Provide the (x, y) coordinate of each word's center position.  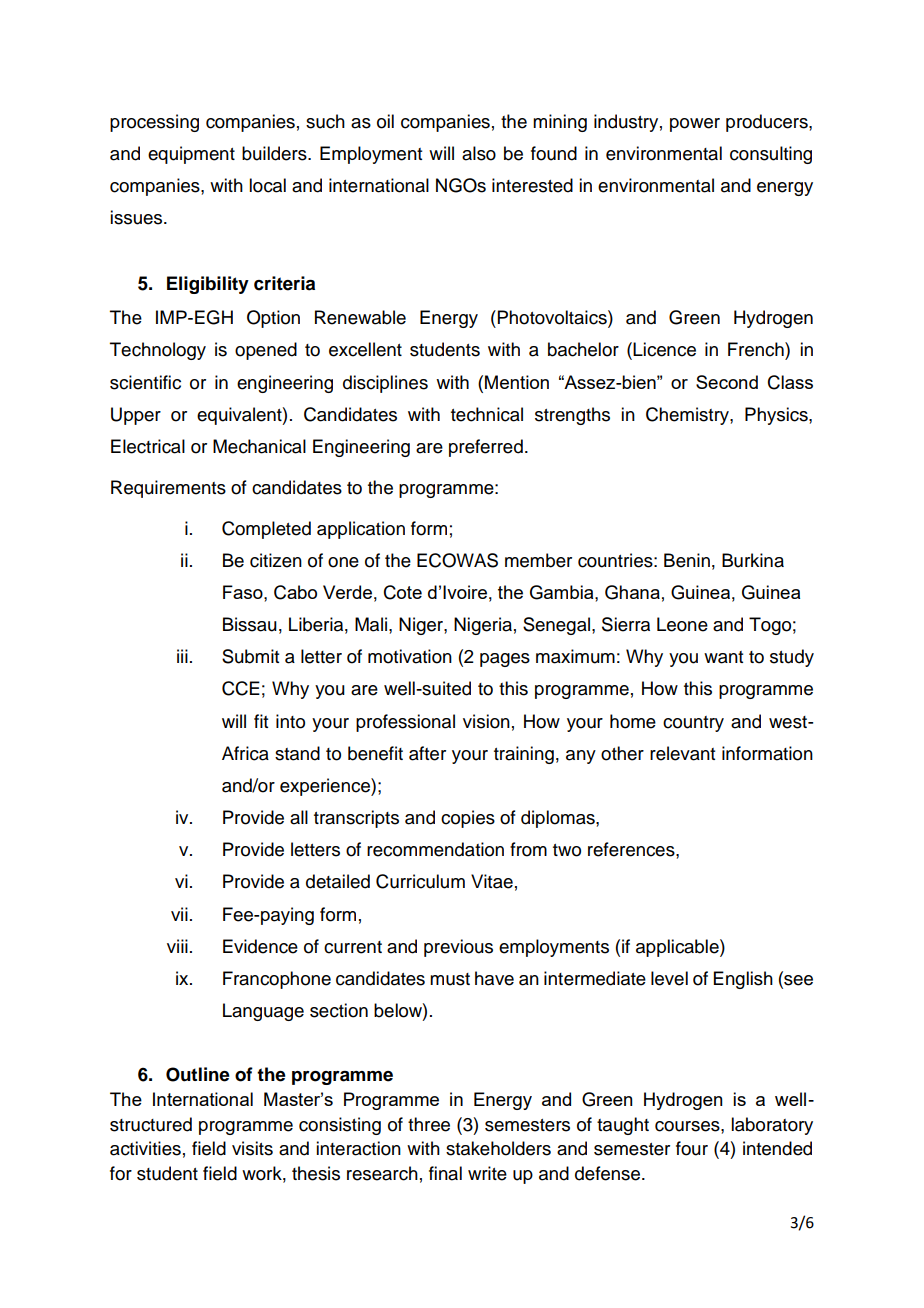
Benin (687, 560)
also (479, 153)
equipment (191, 155)
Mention (517, 382)
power (695, 125)
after (427, 753)
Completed (266, 530)
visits (252, 1148)
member (538, 560)
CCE (241, 688)
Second (727, 382)
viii (177, 946)
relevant (682, 753)
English (743, 980)
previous (458, 948)
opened (266, 351)
